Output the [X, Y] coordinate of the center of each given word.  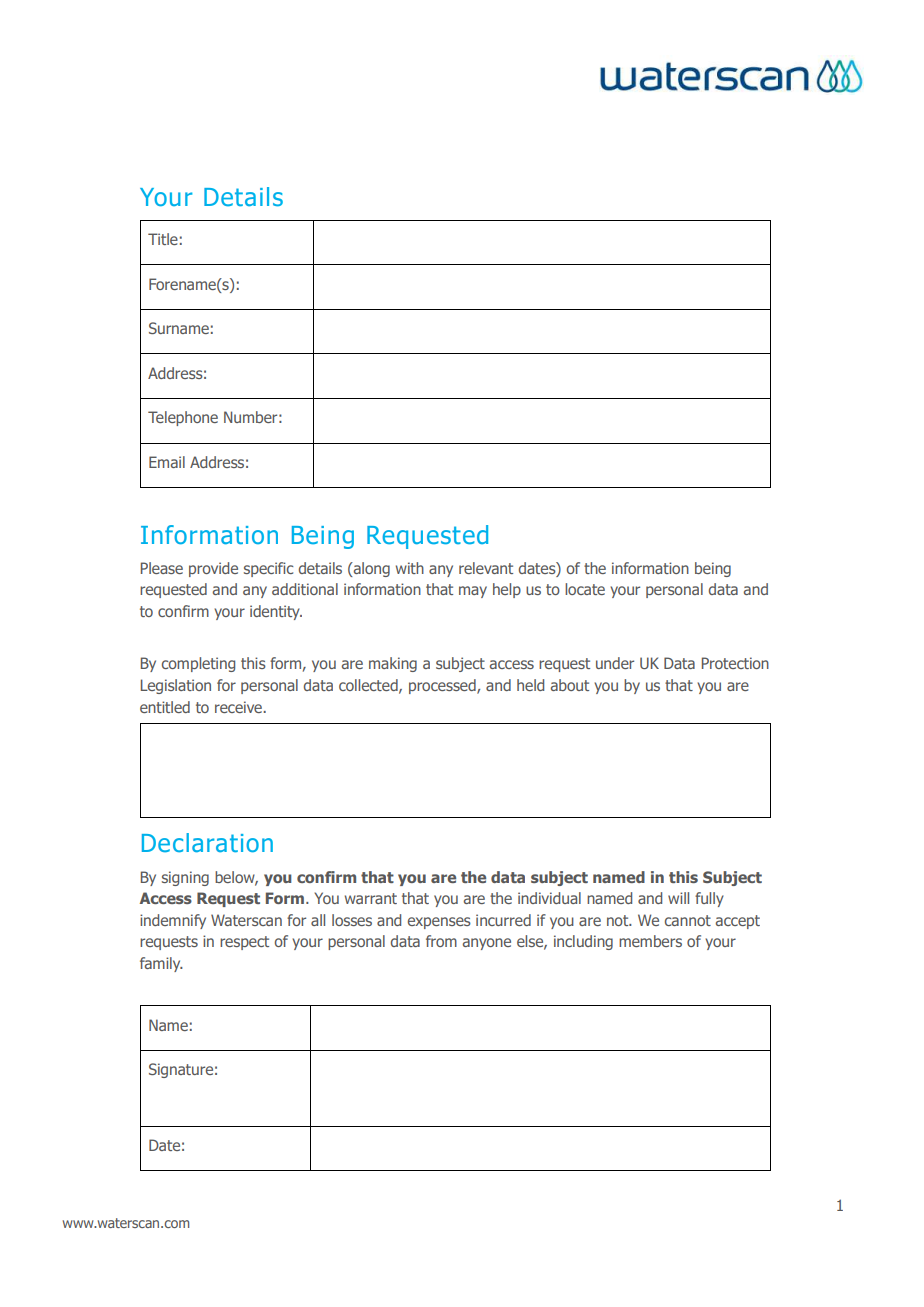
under [615, 663]
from [441, 941]
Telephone [183, 418]
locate [585, 589]
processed [443, 686]
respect [244, 943]
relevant [486, 568]
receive [239, 707]
